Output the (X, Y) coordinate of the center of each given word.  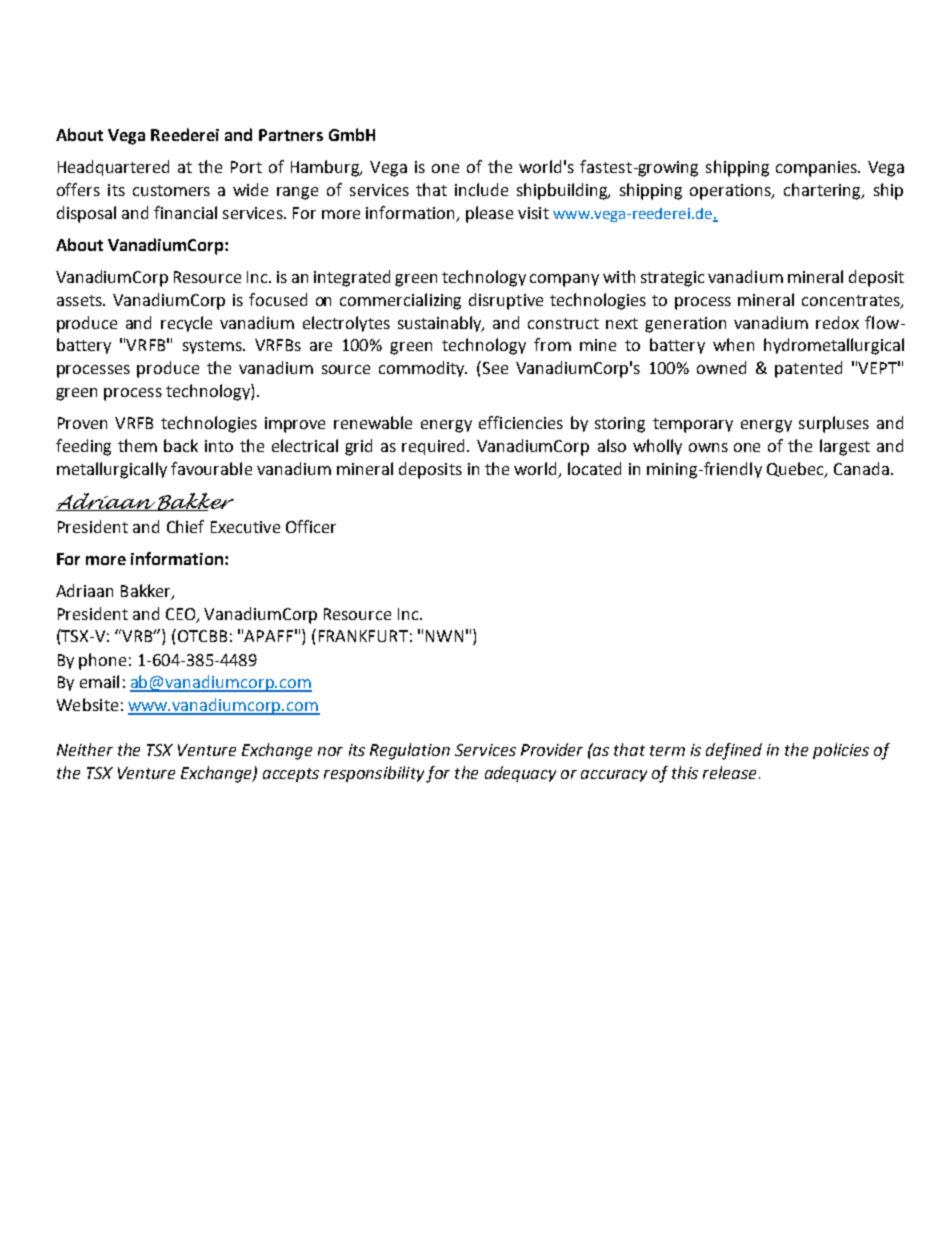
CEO (182, 615)
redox (837, 322)
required (435, 447)
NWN (444, 636)
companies (817, 169)
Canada (861, 468)
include (481, 189)
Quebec (797, 470)
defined (734, 751)
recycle (186, 324)
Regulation (410, 751)
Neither (85, 749)
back (181, 445)
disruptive (506, 301)
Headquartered (113, 168)
